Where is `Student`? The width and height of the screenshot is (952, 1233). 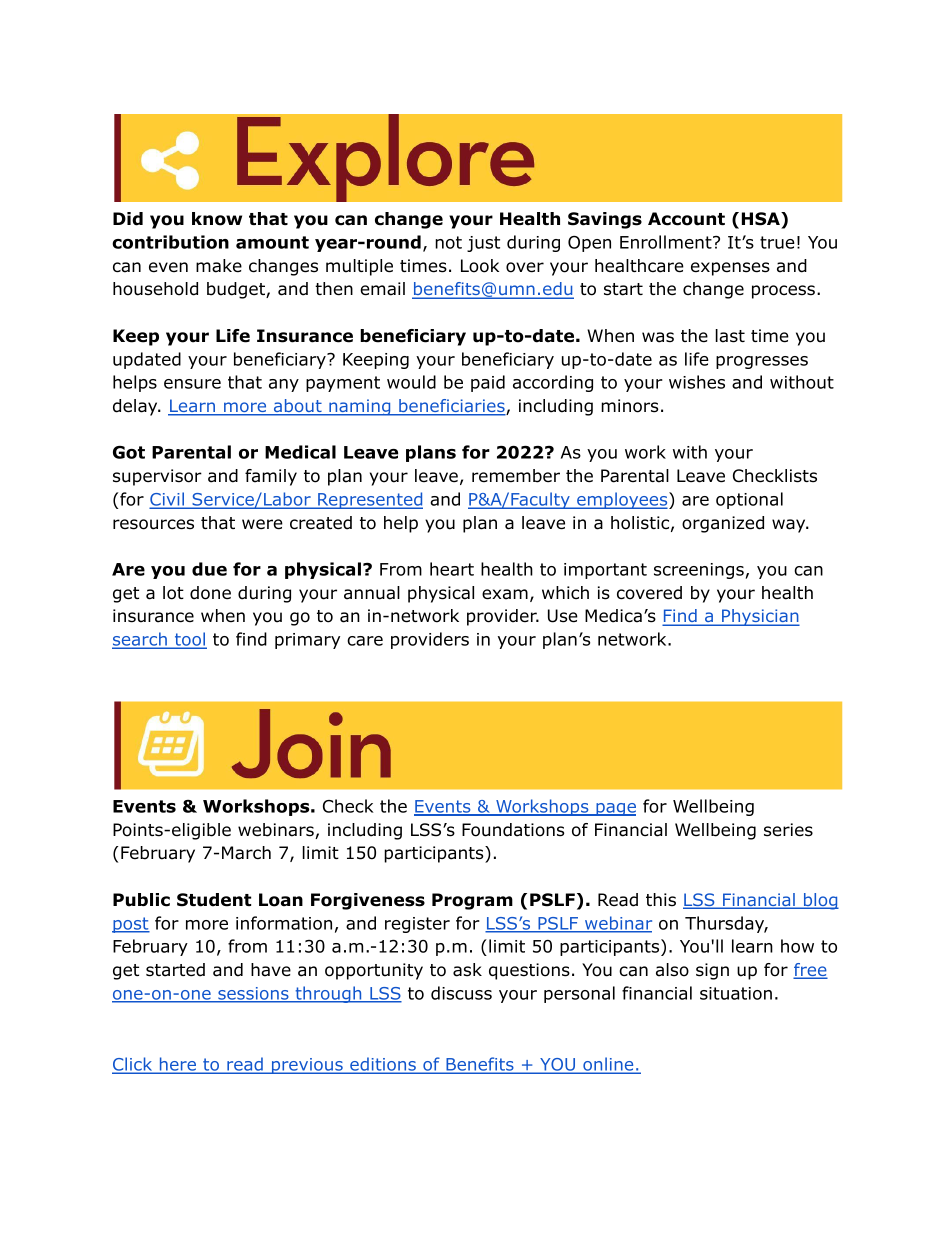
Student is located at coordinates (214, 900).
